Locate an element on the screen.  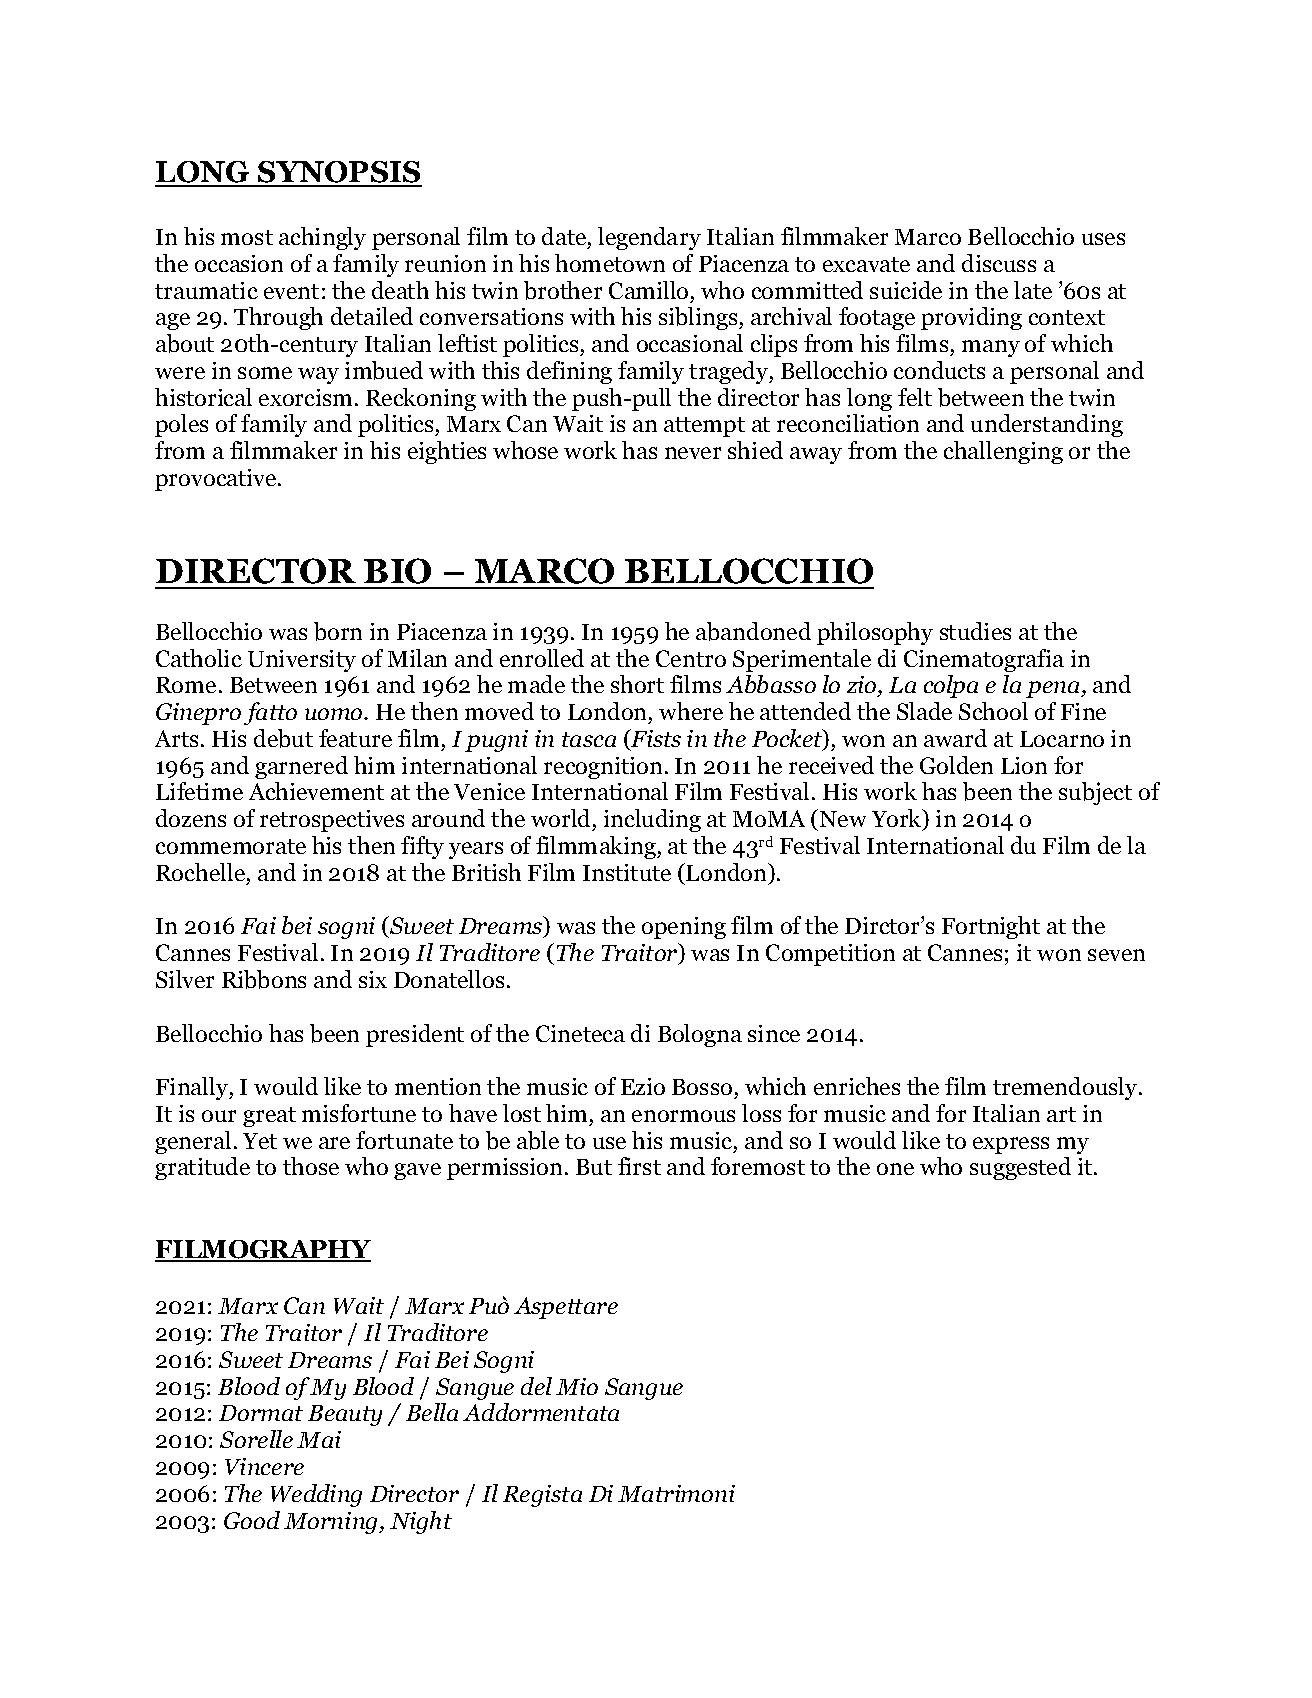
achingly is located at coordinates (322, 238).
